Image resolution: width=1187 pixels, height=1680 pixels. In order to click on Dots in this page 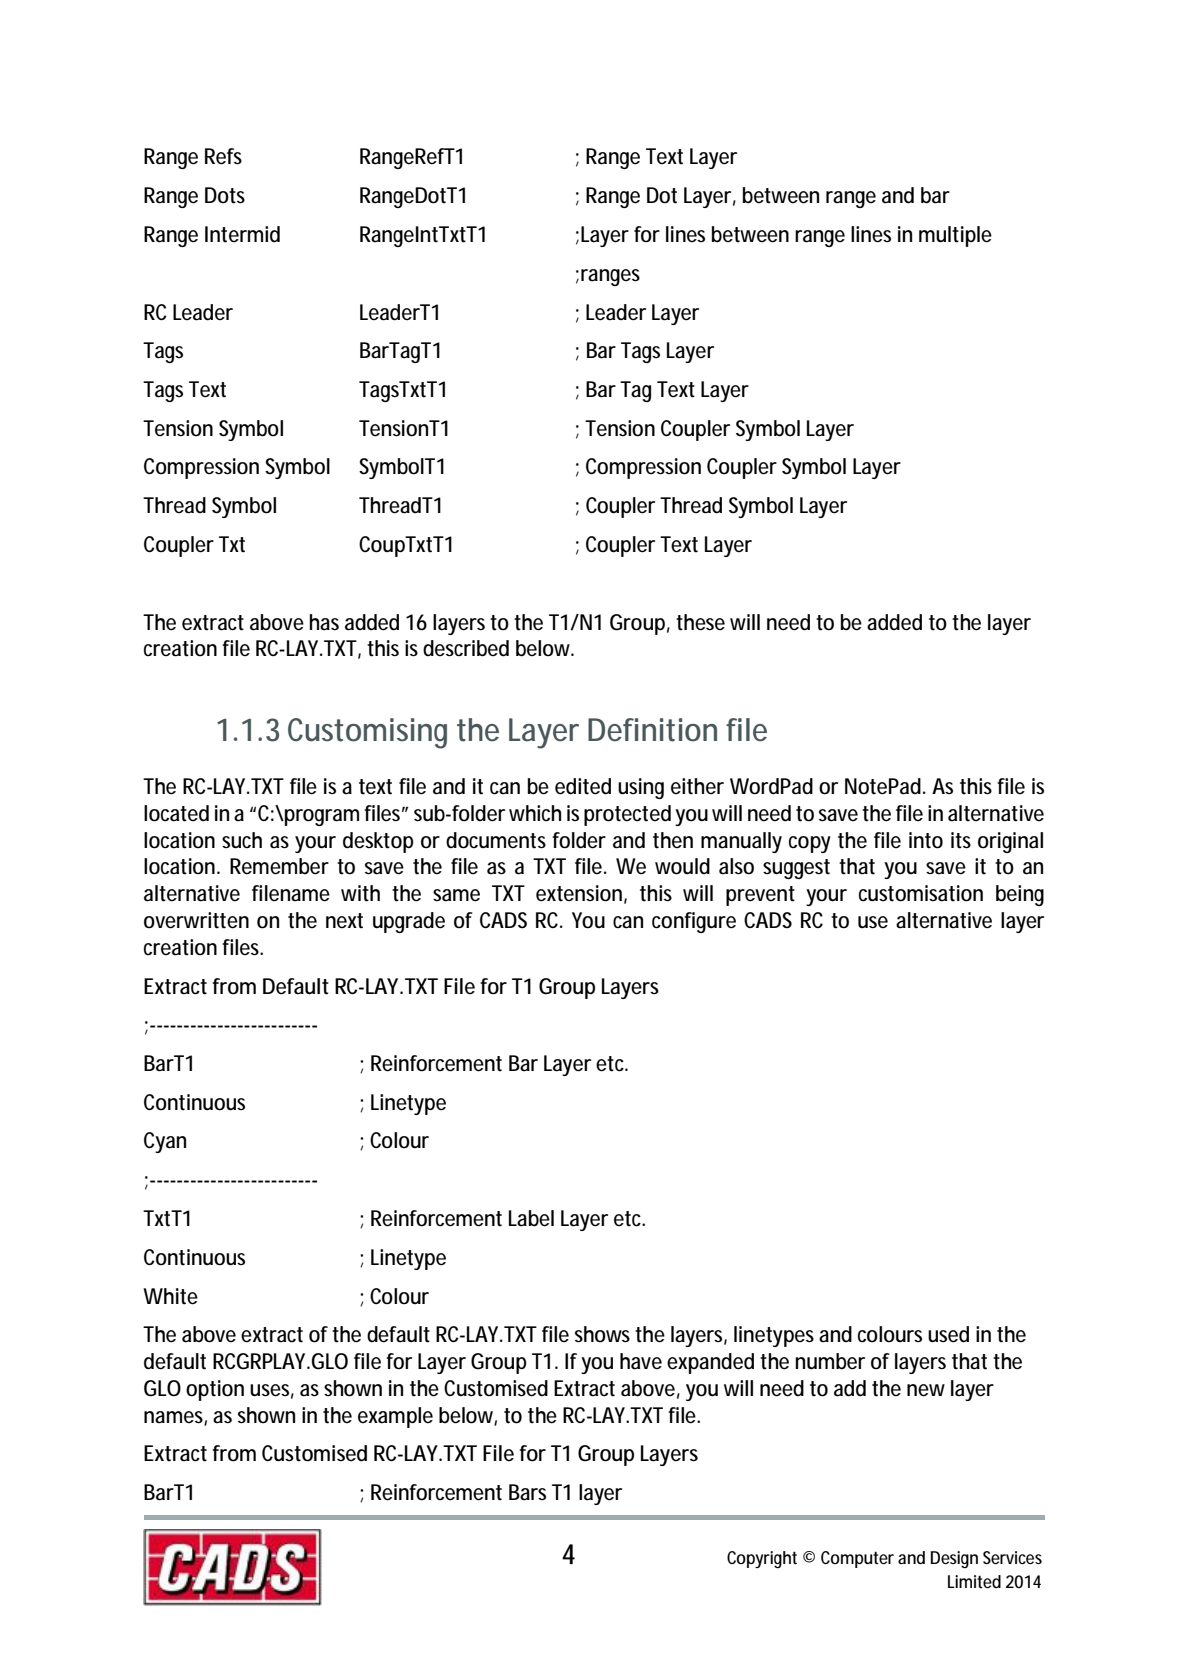, I will do `click(225, 195)`.
